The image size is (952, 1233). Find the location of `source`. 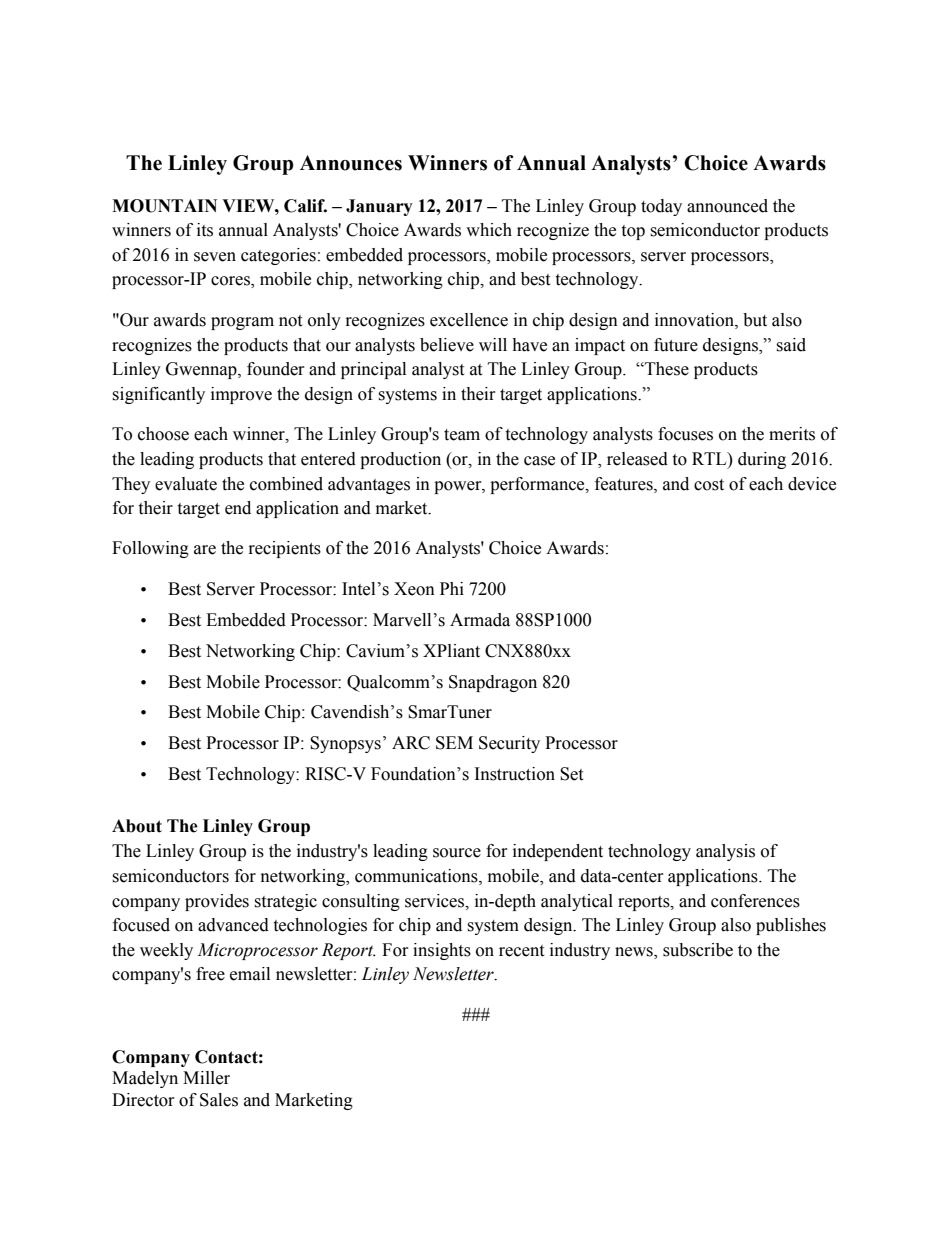

source is located at coordinates (457, 853).
